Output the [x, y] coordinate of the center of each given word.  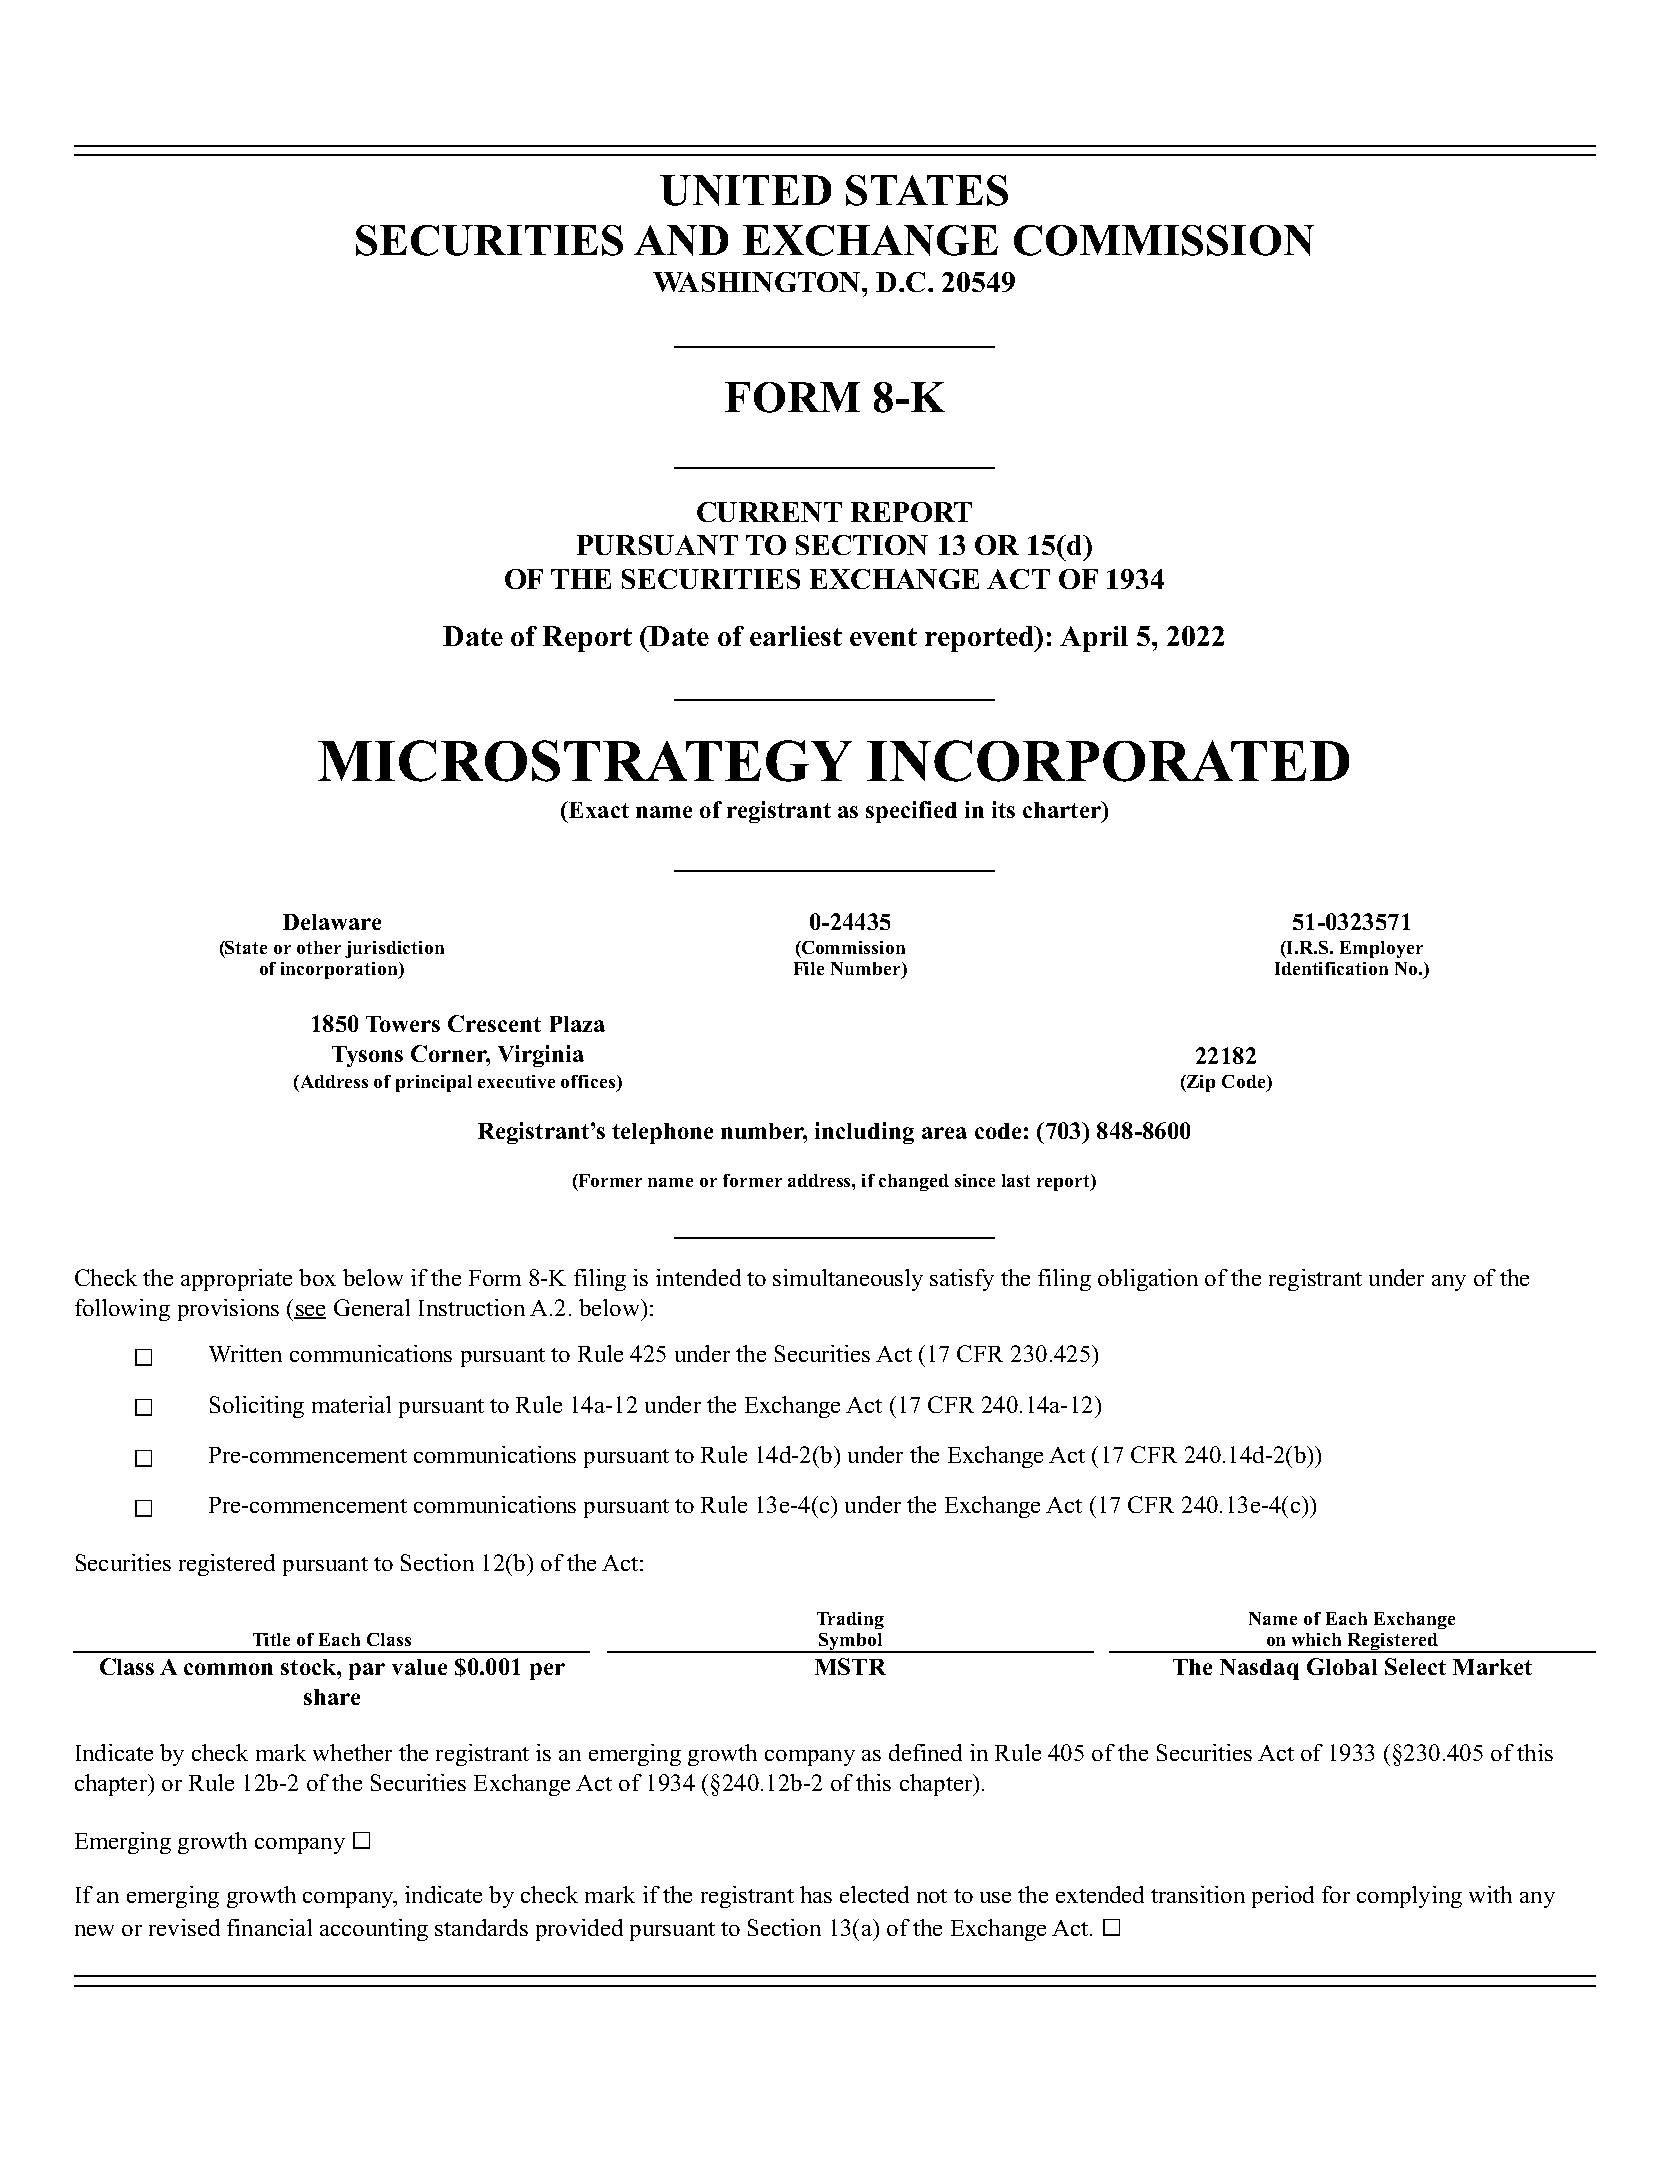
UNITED [745, 190]
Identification [1331, 968]
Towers [403, 1024]
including [864, 1133]
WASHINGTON [758, 282]
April [1094, 639]
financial [269, 1927]
